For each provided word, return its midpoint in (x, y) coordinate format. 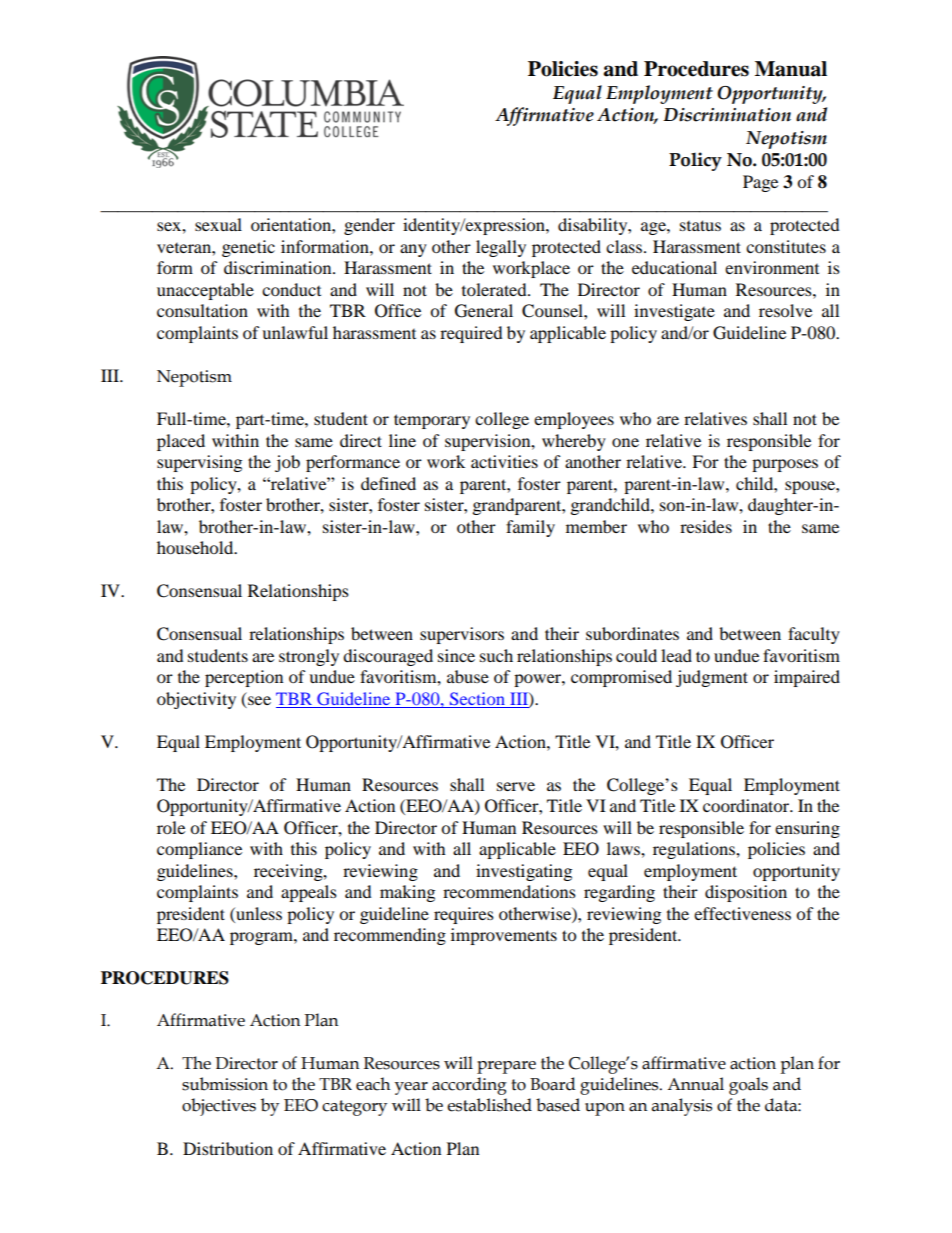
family (530, 528)
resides (706, 526)
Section (477, 698)
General (484, 311)
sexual (218, 224)
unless (258, 913)
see (259, 700)
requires (464, 915)
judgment (712, 678)
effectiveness (742, 913)
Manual (791, 69)
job (287, 463)
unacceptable (205, 291)
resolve (785, 310)
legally (501, 248)
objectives (219, 1107)
